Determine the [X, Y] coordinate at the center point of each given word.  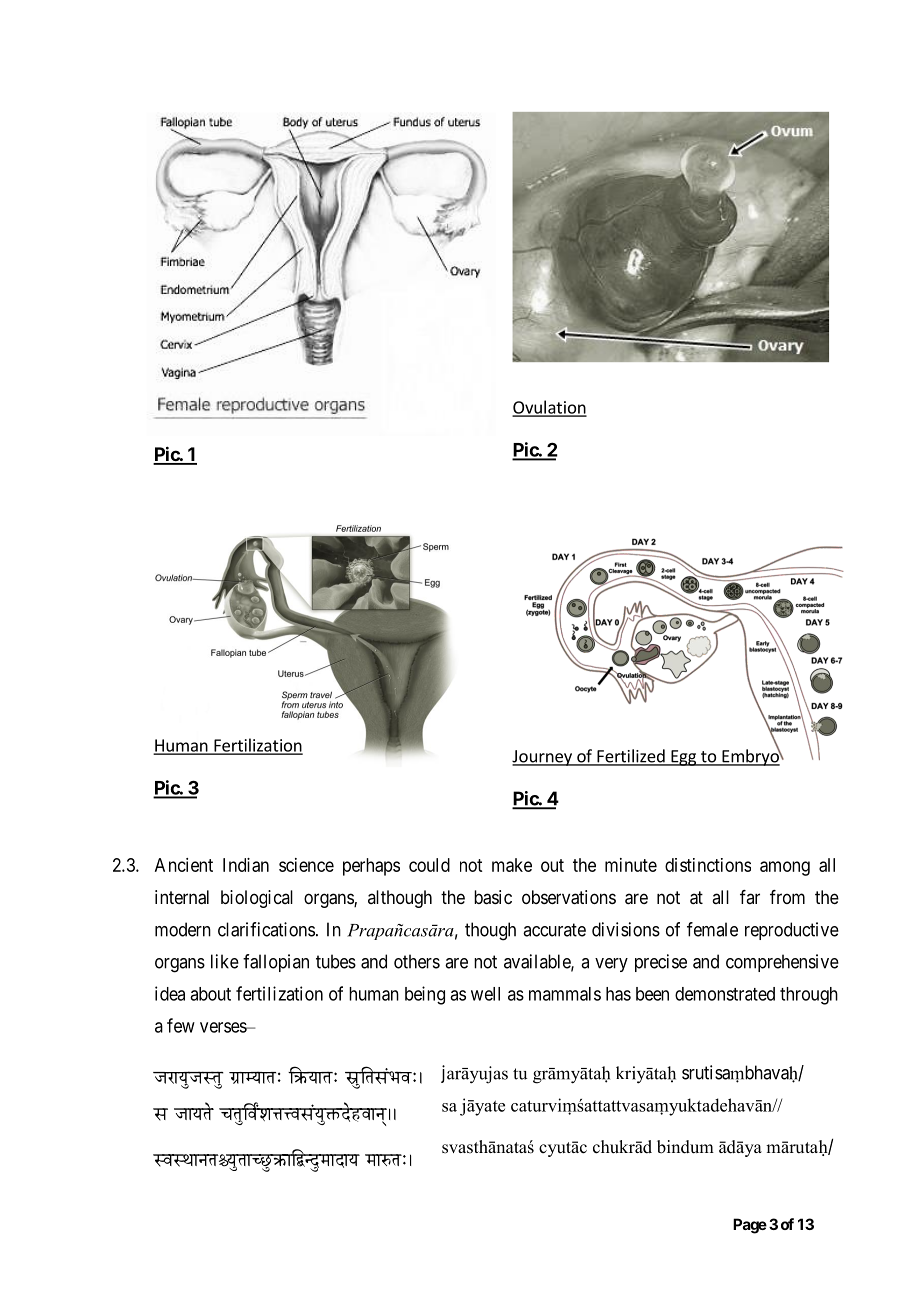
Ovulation [549, 408]
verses [224, 1027]
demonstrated [725, 994]
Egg [684, 758]
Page [750, 1226]
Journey [543, 758]
